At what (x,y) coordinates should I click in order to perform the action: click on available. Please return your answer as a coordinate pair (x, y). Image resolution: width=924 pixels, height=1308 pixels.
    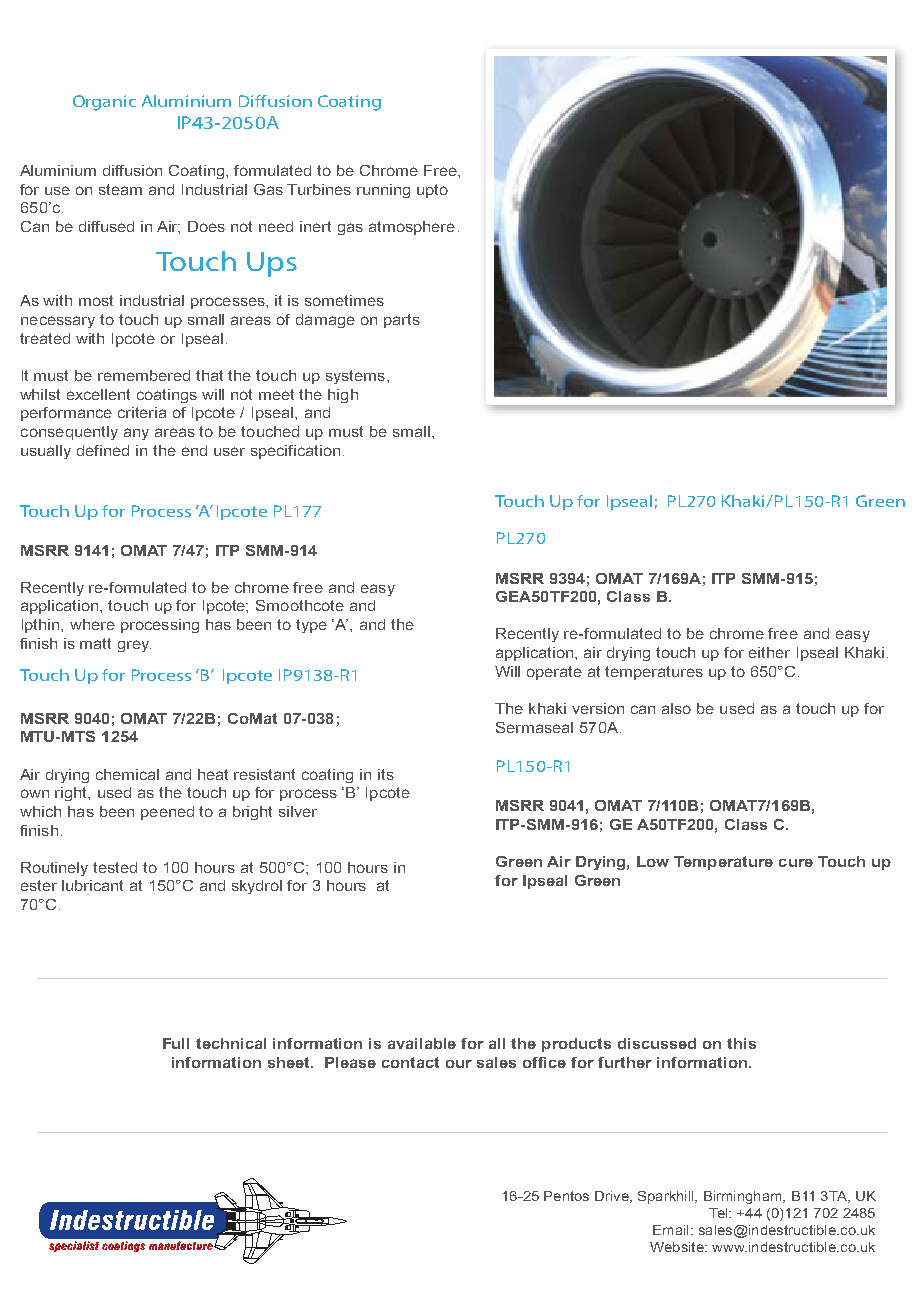
    Looking at the image, I should click on (422, 1043).
